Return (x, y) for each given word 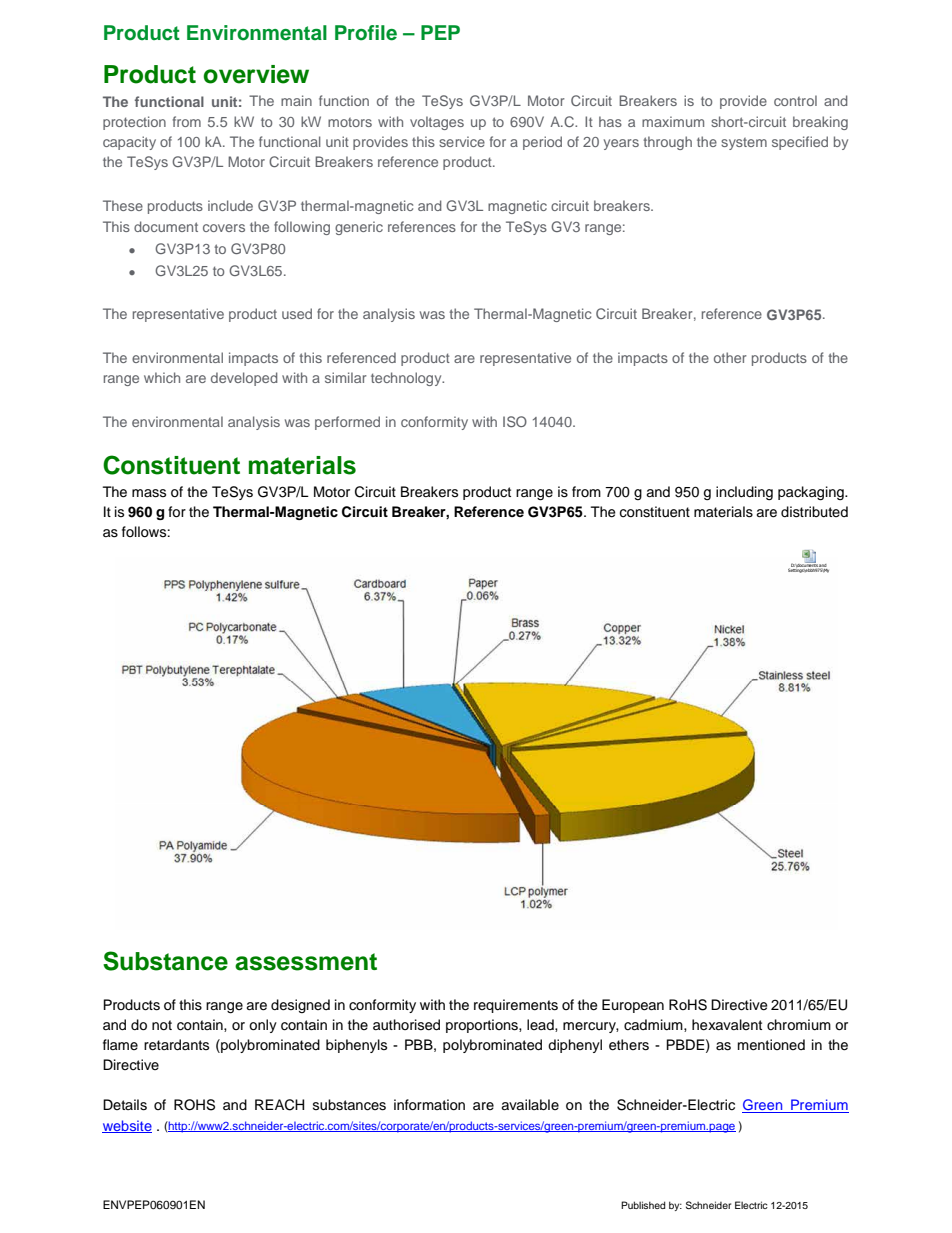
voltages (437, 123)
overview (256, 74)
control (795, 100)
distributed (814, 512)
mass (149, 493)
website (127, 1126)
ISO (515, 421)
